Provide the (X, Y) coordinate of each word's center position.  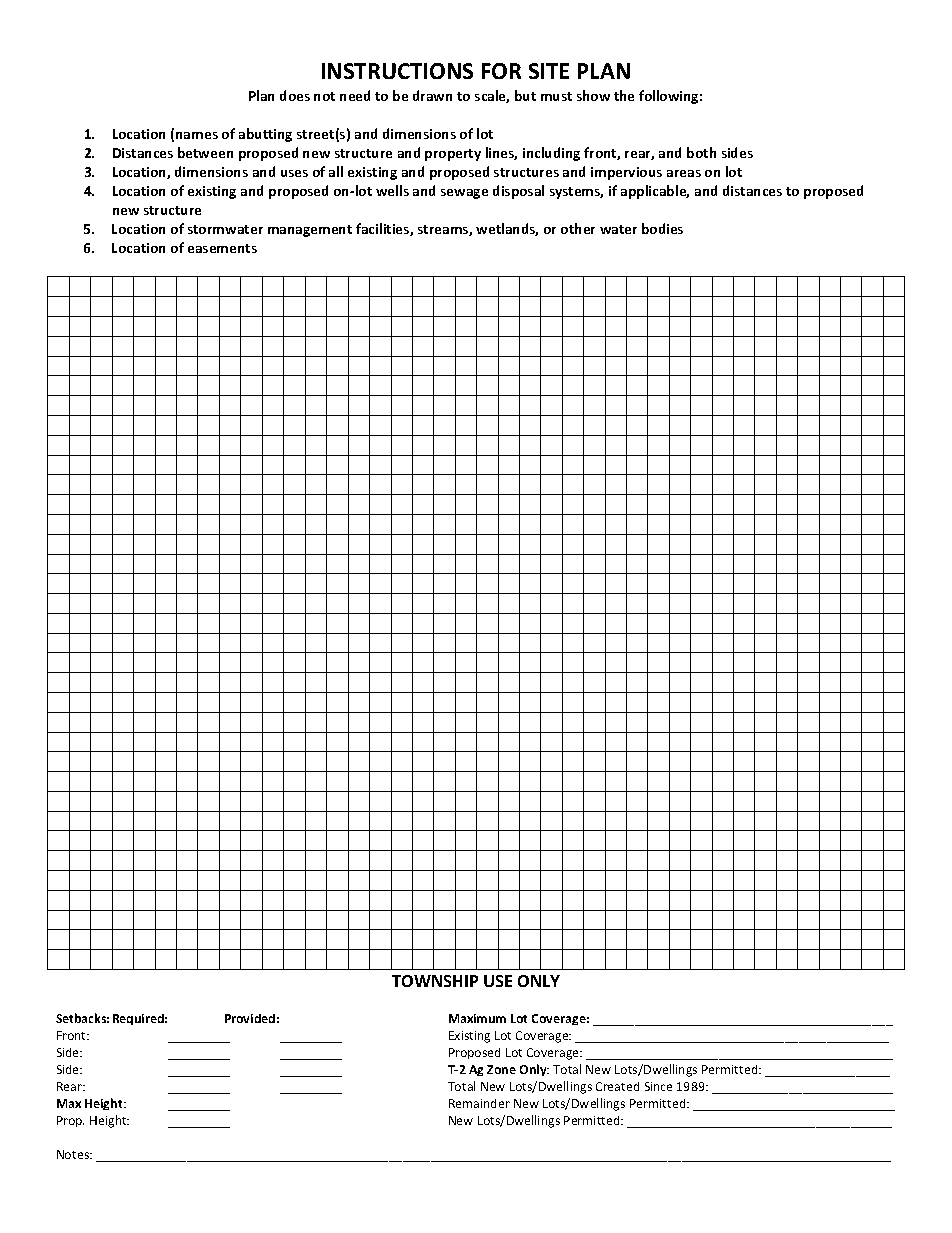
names (197, 135)
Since (658, 1086)
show (593, 95)
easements (222, 248)
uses (294, 173)
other (578, 228)
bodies (662, 228)
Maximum (477, 1018)
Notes (74, 1154)
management (310, 231)
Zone (501, 1069)
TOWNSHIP (435, 981)
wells (392, 190)
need (355, 95)
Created (617, 1086)
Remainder (479, 1103)
